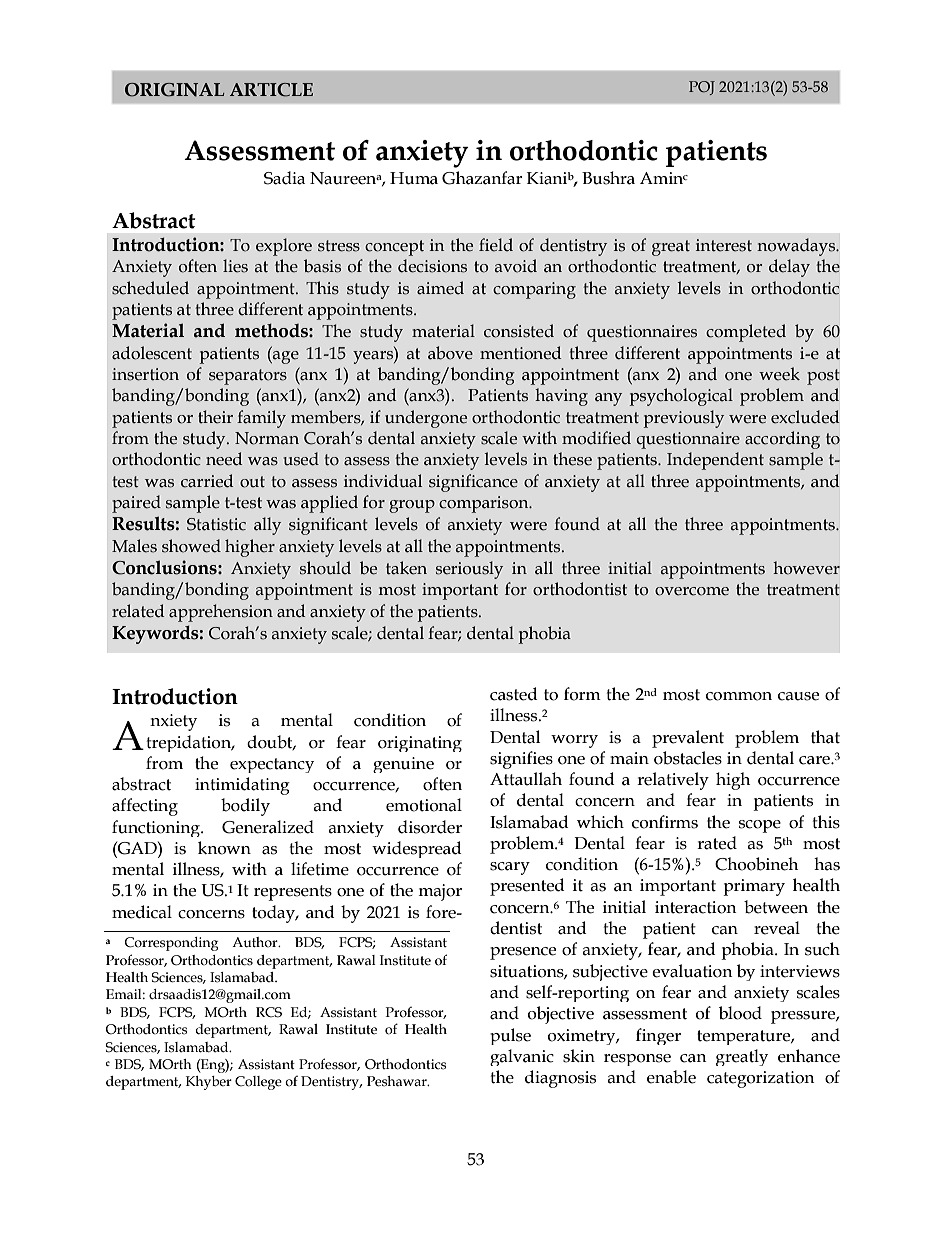 The image size is (952, 1233). What do you see at coordinates (724, 245) in the document?
I see `interest` at bounding box center [724, 245].
